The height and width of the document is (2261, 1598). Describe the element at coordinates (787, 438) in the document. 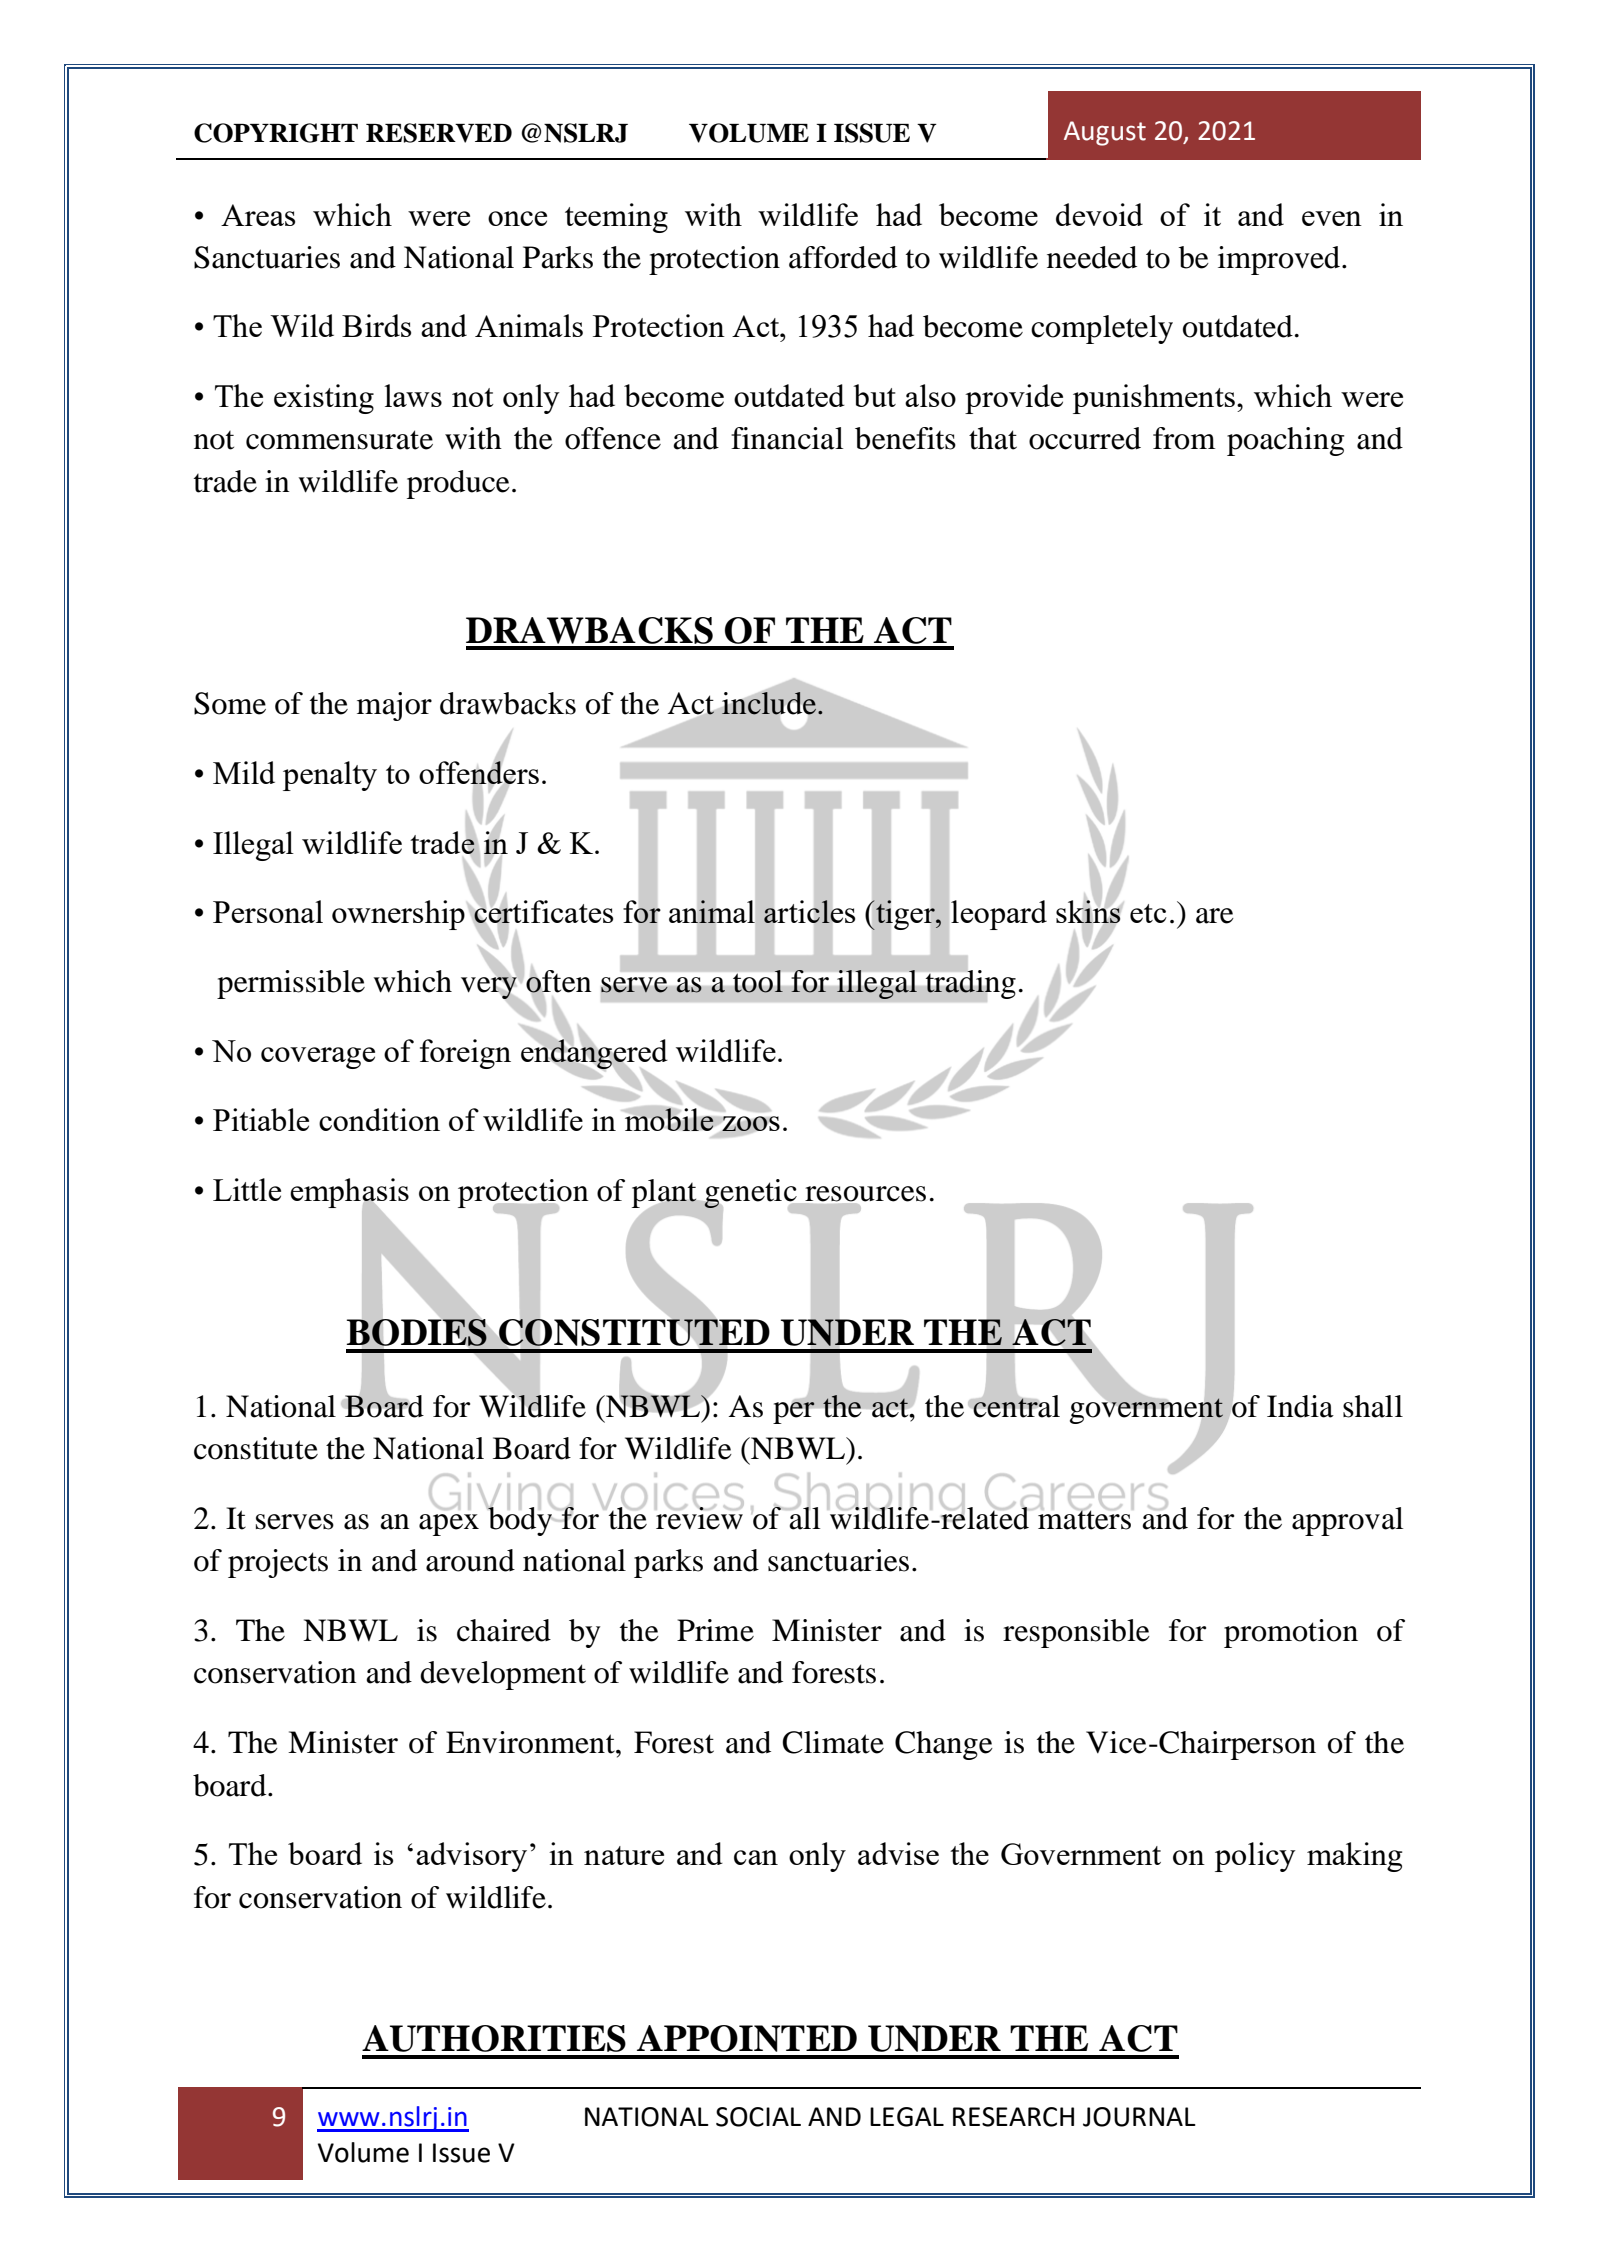

I see `financial` at that location.
